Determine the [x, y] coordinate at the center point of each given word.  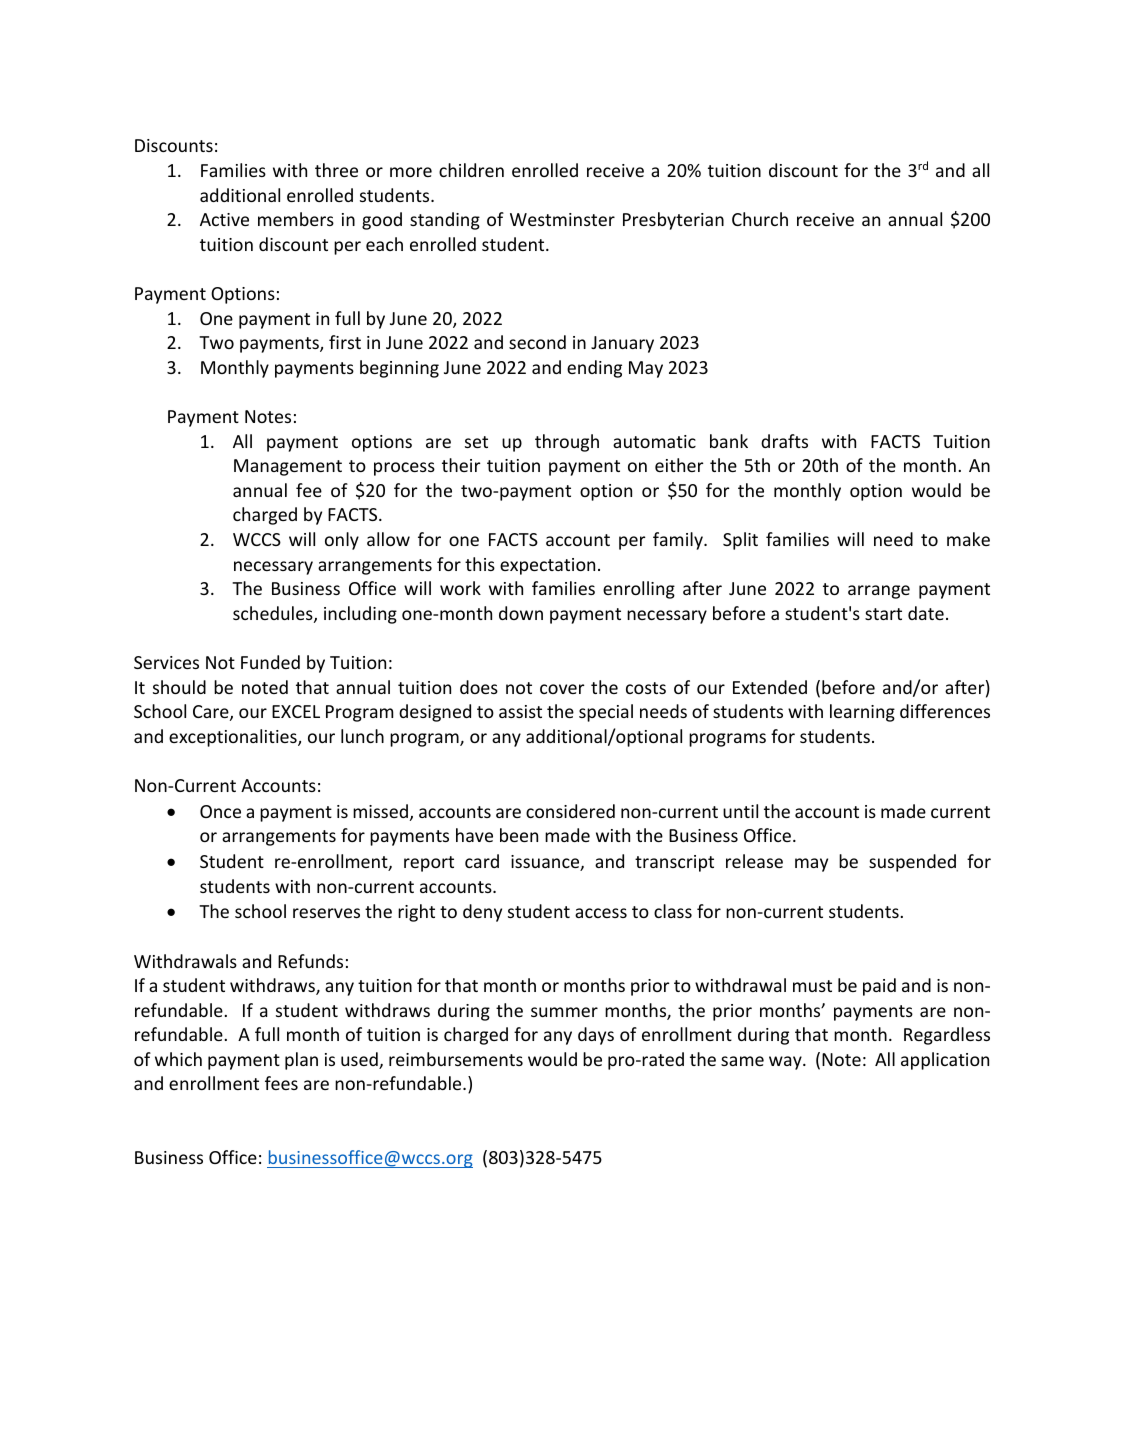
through [567, 443]
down [521, 613]
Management [288, 467]
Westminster [562, 219]
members [296, 219]
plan [301, 1061]
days [596, 1036]
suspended [912, 863]
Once [220, 811]
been [519, 835]
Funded [270, 662]
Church [760, 219]
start [883, 614]
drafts [784, 441]
